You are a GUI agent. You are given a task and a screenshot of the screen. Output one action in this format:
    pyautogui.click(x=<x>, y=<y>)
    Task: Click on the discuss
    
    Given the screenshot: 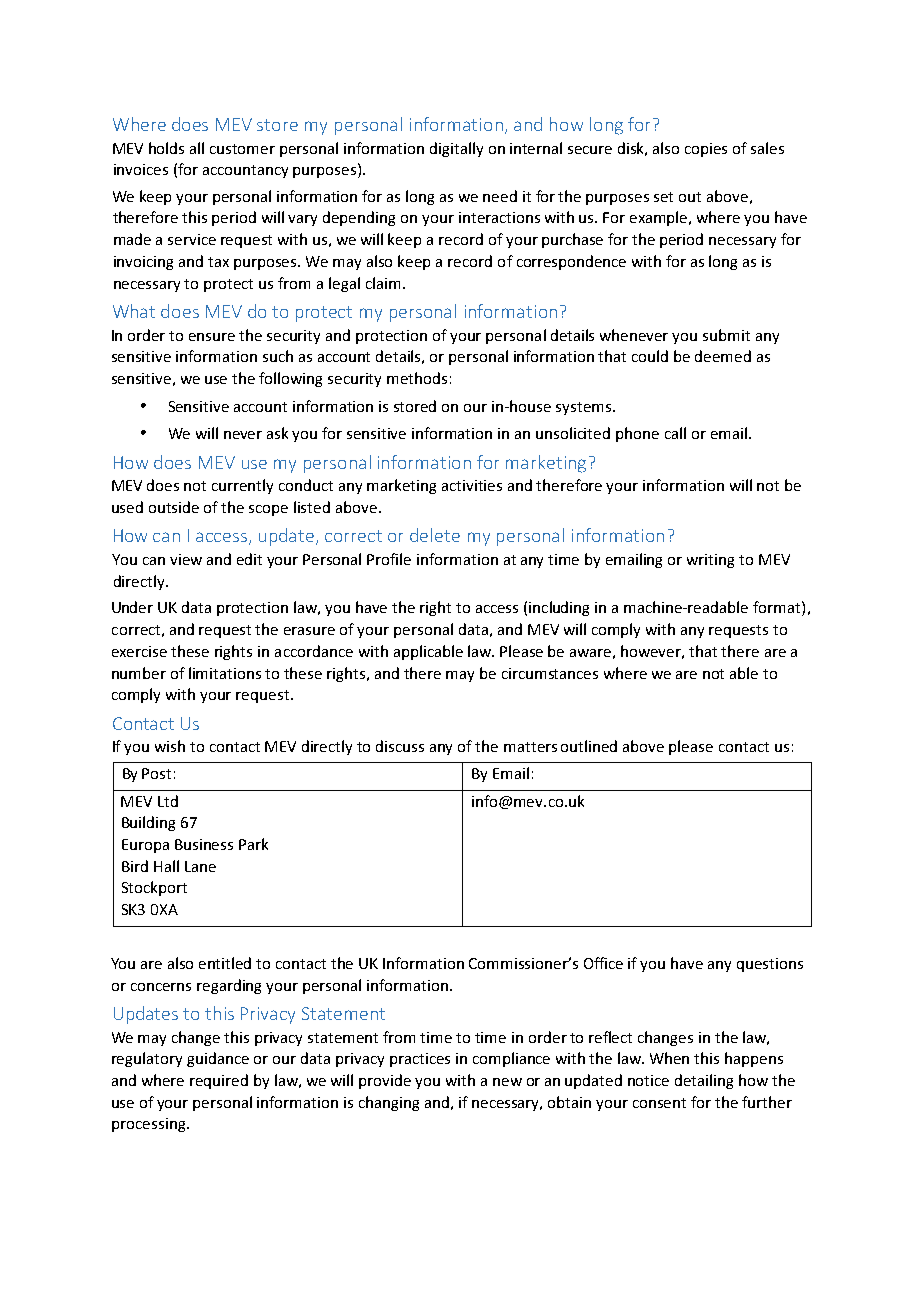 What is the action you would take?
    pyautogui.click(x=400, y=746)
